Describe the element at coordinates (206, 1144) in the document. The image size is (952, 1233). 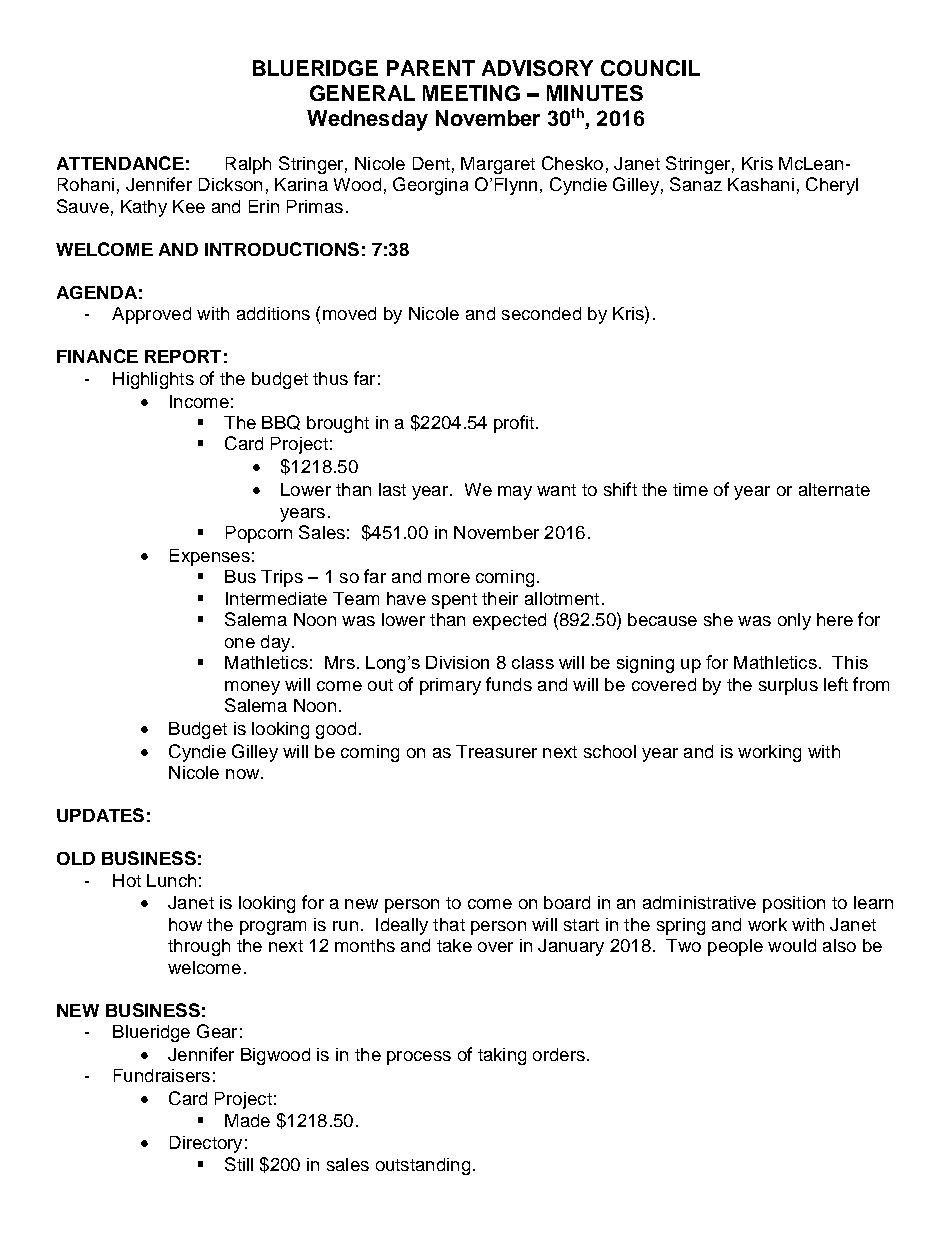
I see `Directory` at that location.
